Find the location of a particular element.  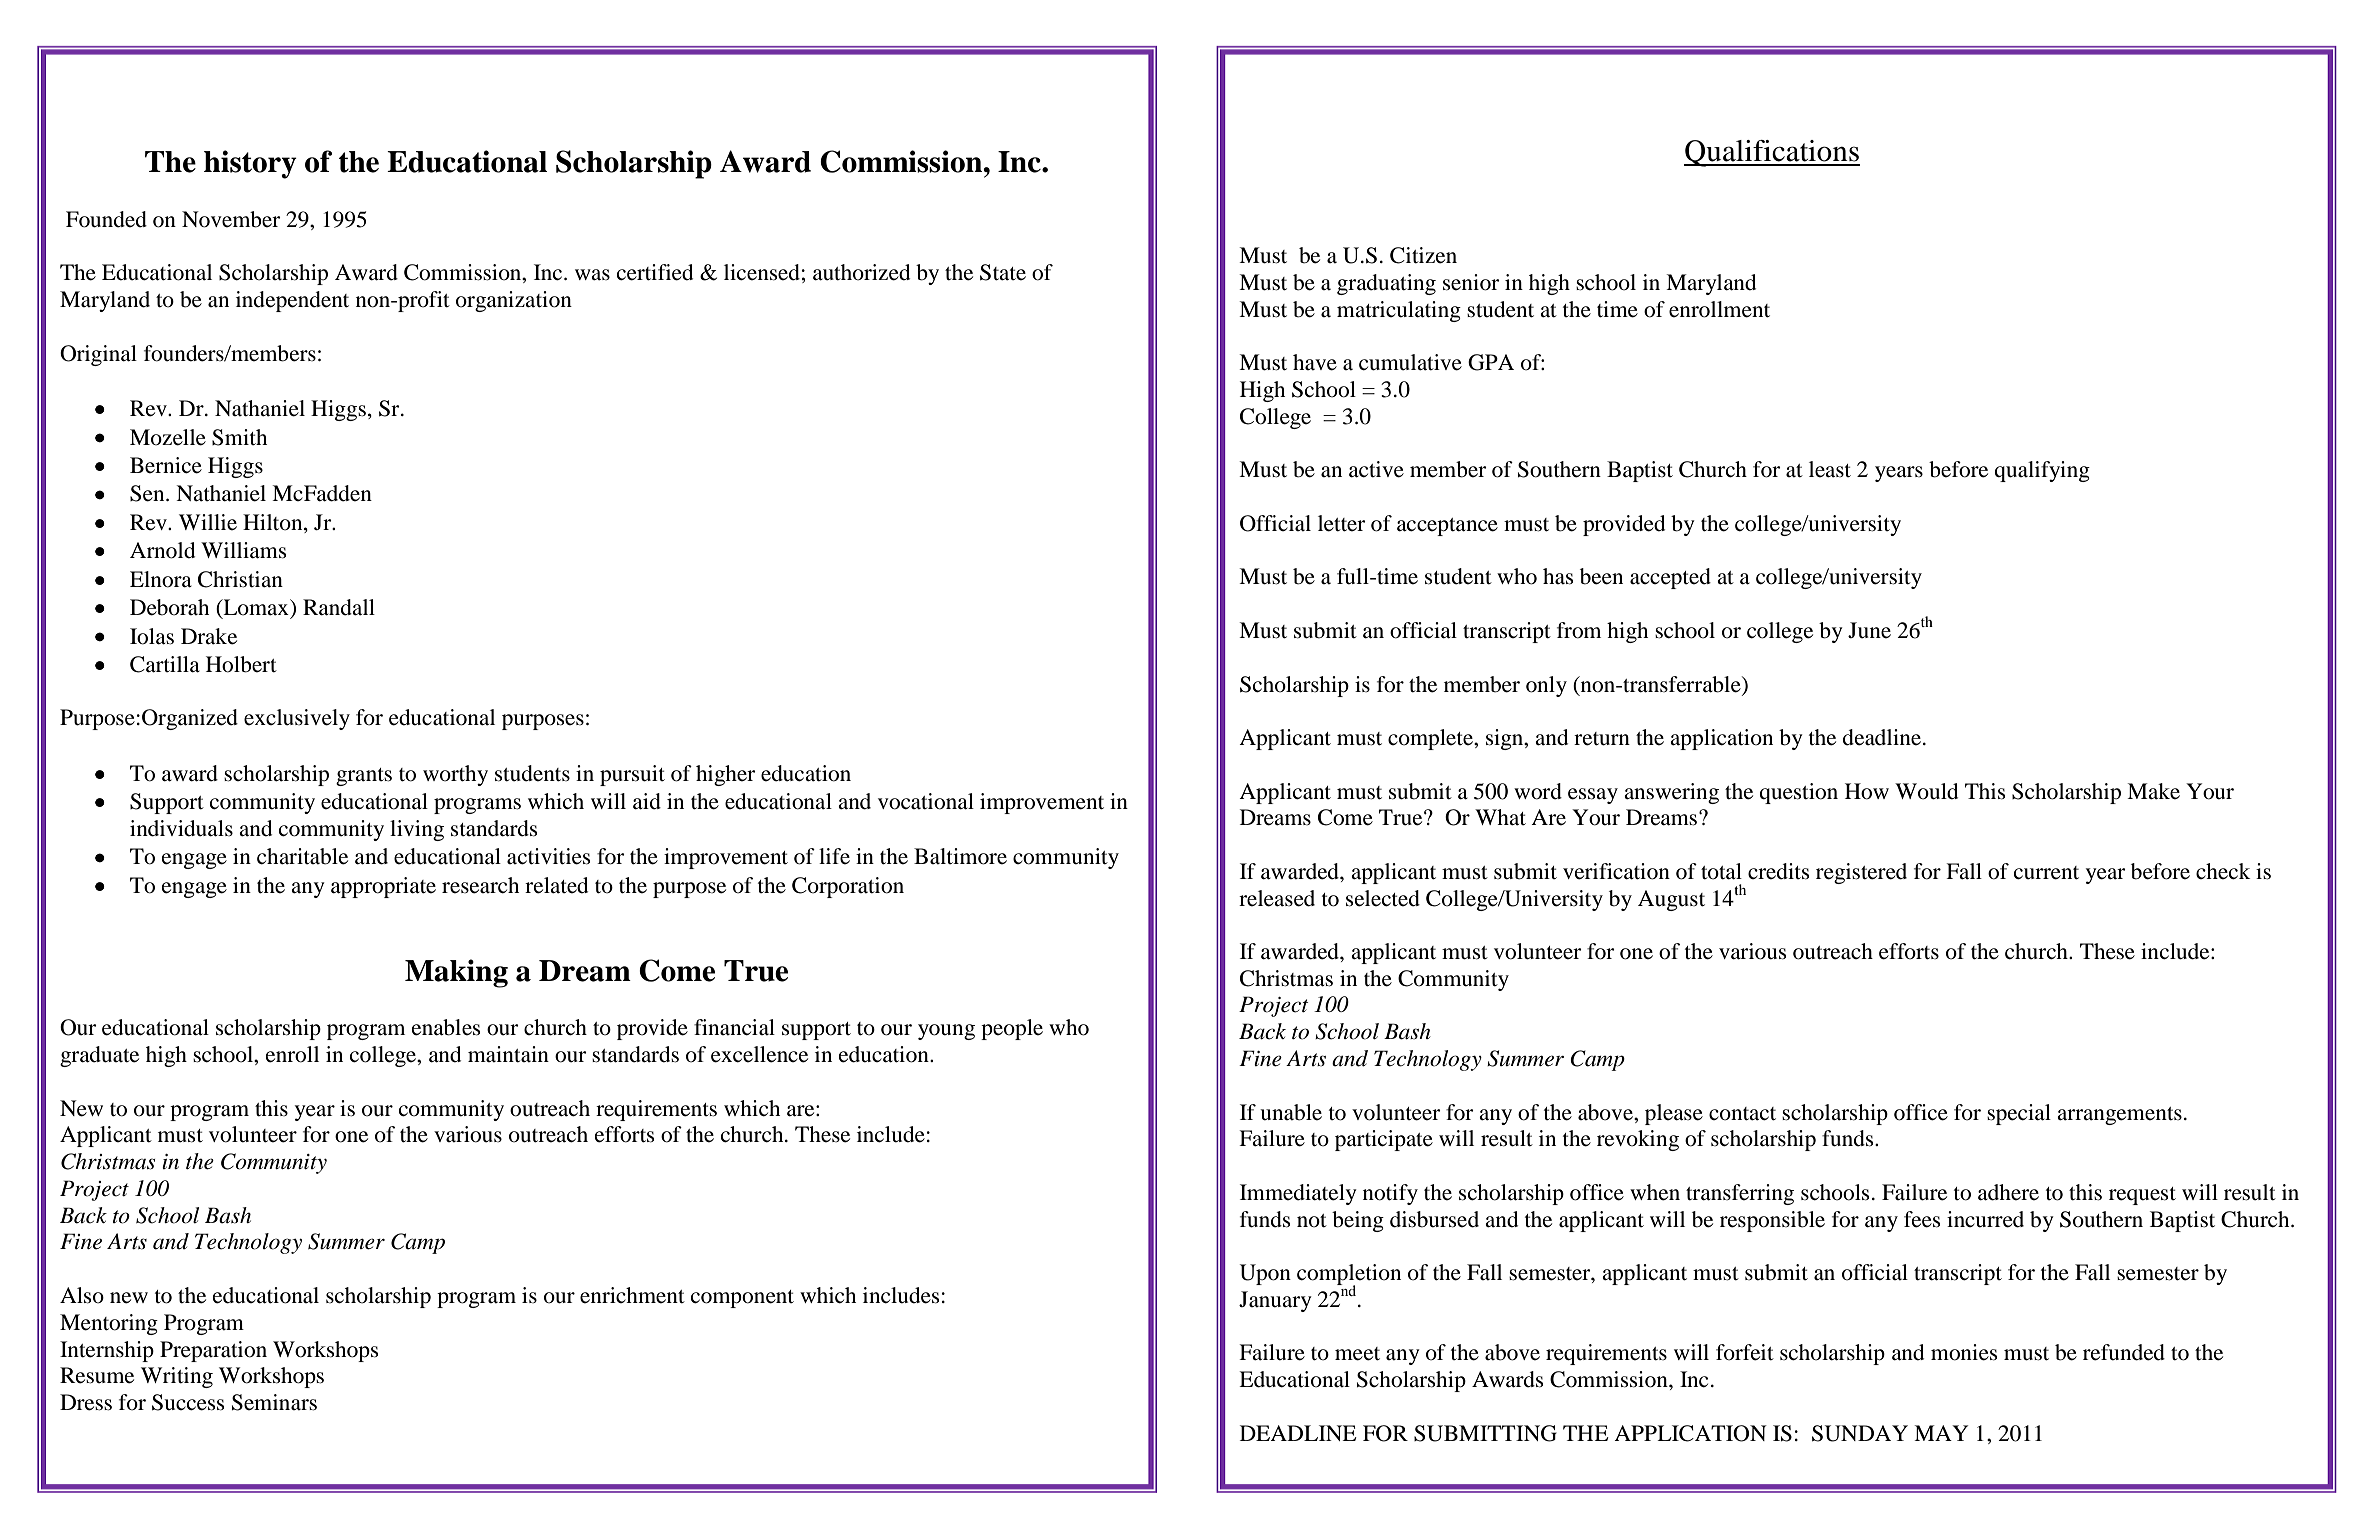

unable is located at coordinates (1291, 1112).
